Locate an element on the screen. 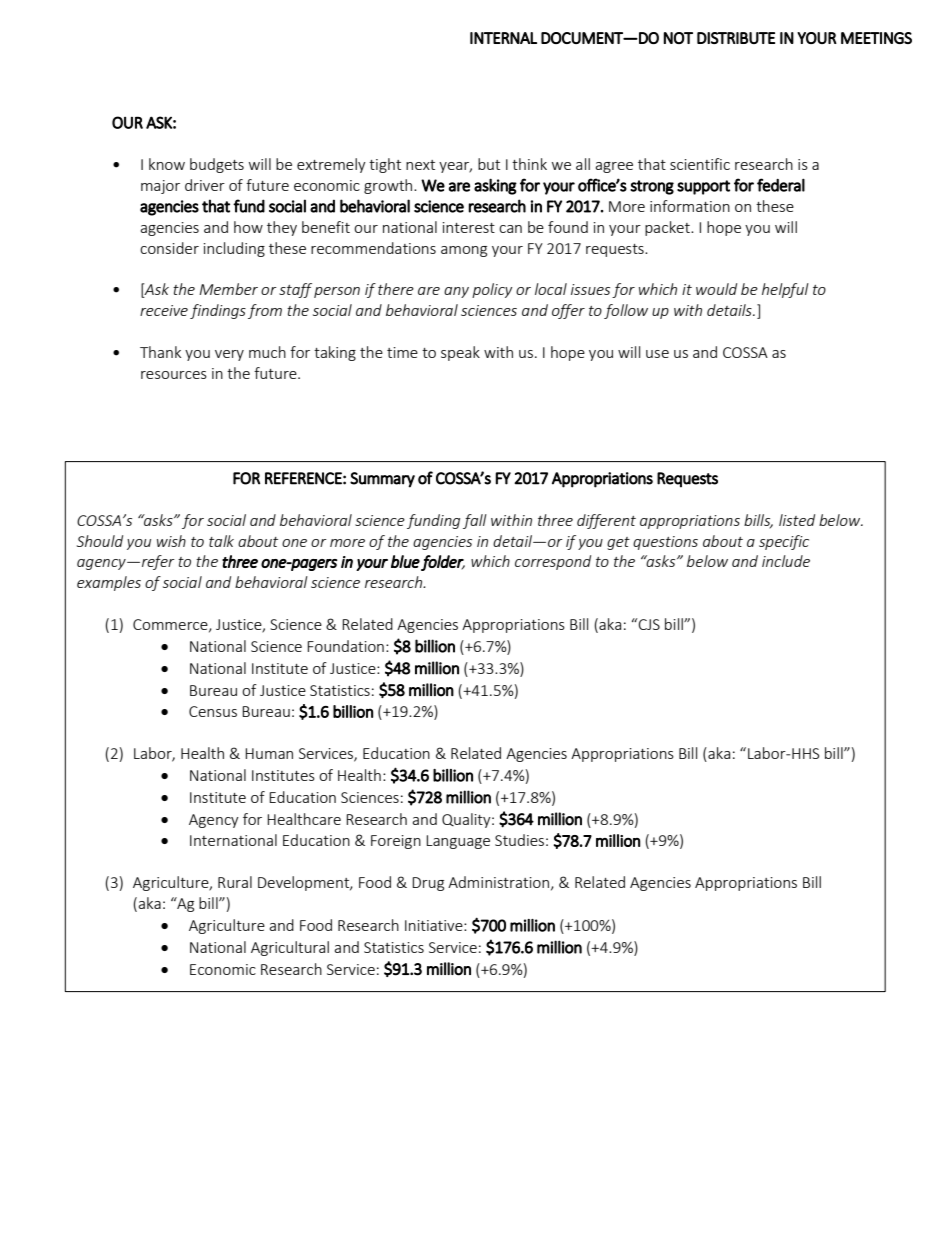 The height and width of the screenshot is (1233, 952). Administration is located at coordinates (498, 882).
